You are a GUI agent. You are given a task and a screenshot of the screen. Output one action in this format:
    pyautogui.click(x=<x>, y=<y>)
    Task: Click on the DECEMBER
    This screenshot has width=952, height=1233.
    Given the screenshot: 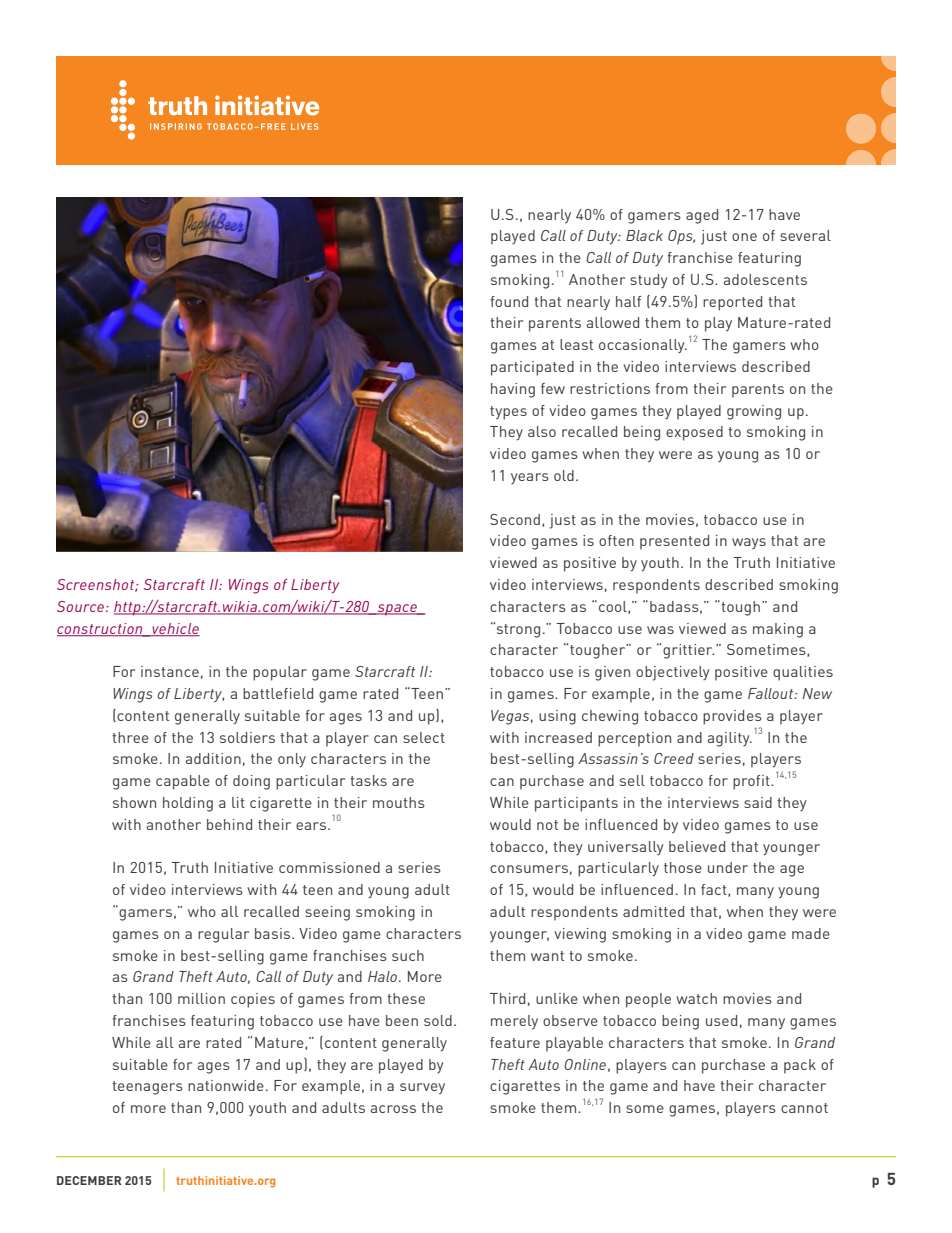 What is the action you would take?
    pyautogui.click(x=89, y=1180)
